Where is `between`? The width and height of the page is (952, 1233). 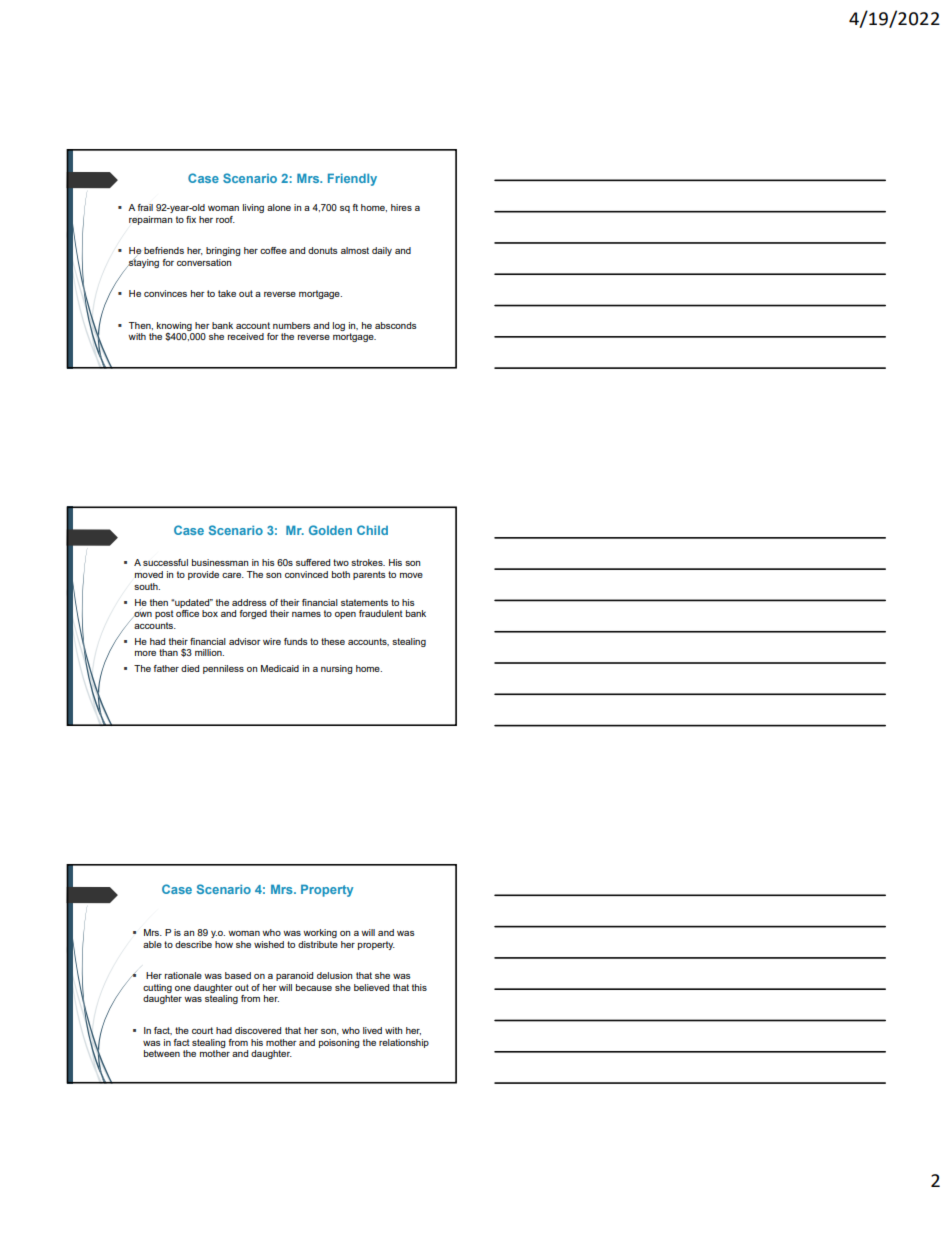
between is located at coordinates (162, 1053).
